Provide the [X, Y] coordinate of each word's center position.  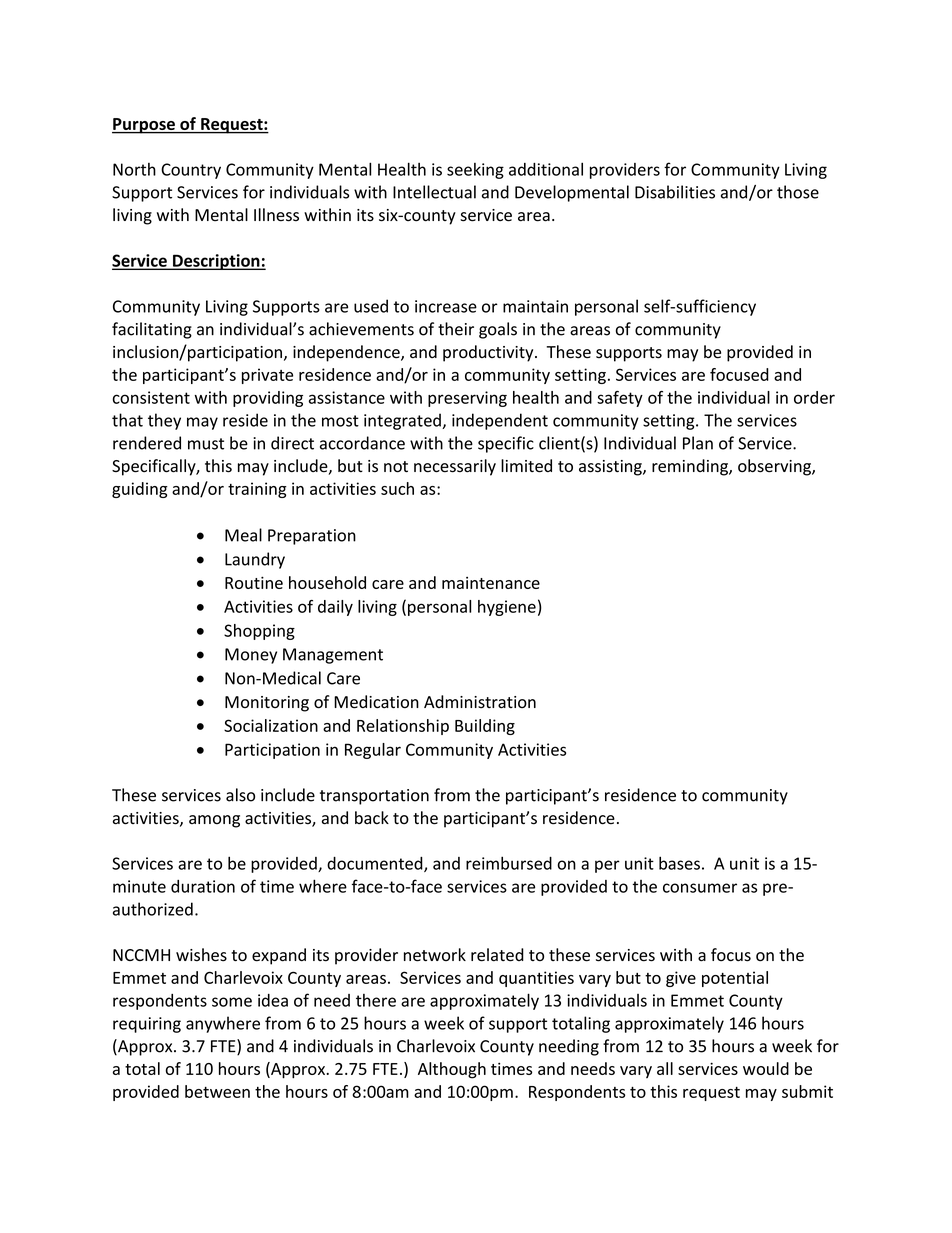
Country [191, 171]
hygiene [507, 608]
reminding [691, 467]
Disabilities [675, 192]
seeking [475, 171]
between [217, 1091]
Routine [254, 582]
